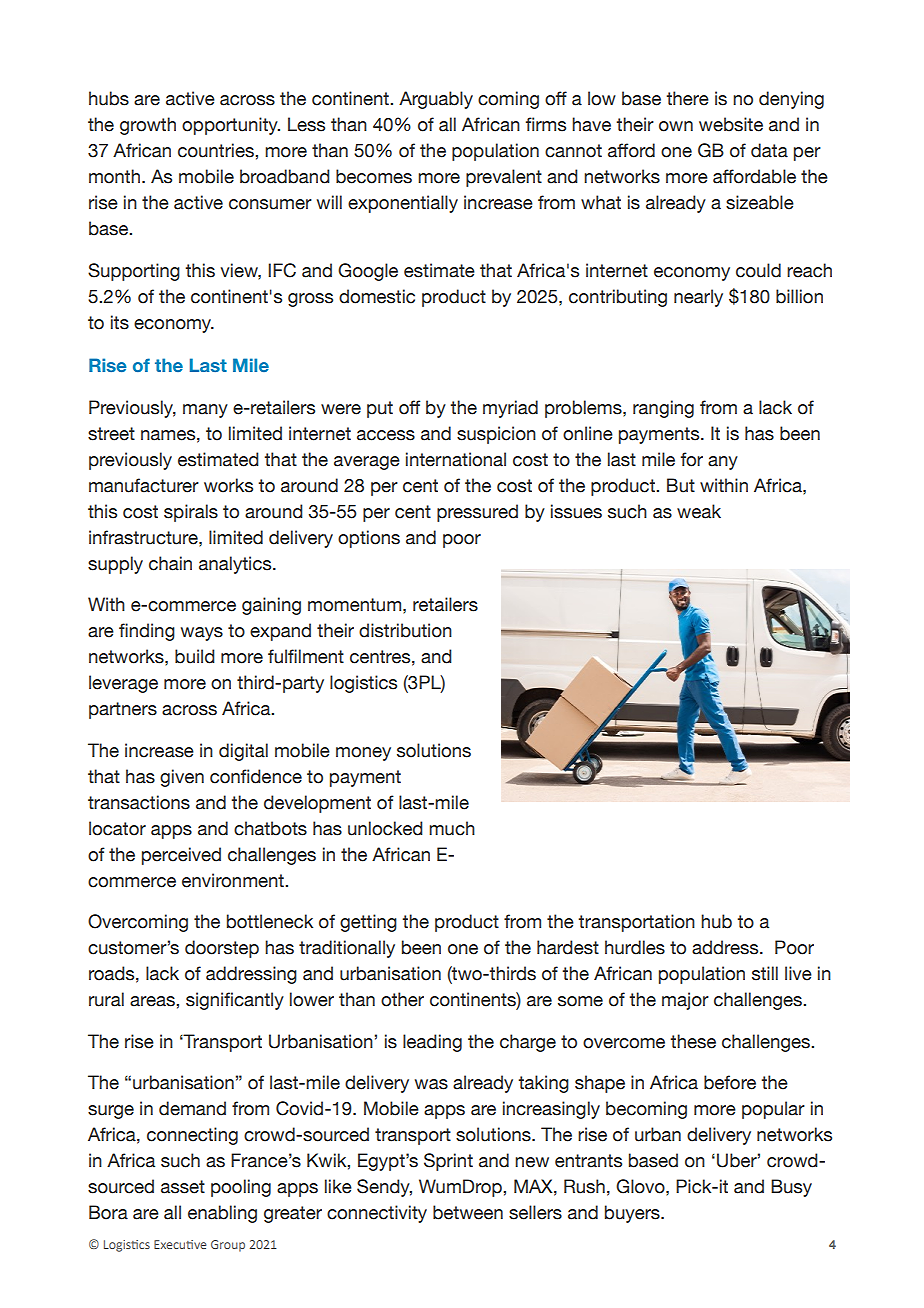 The image size is (924, 1308). I want to click on website, so click(731, 124).
